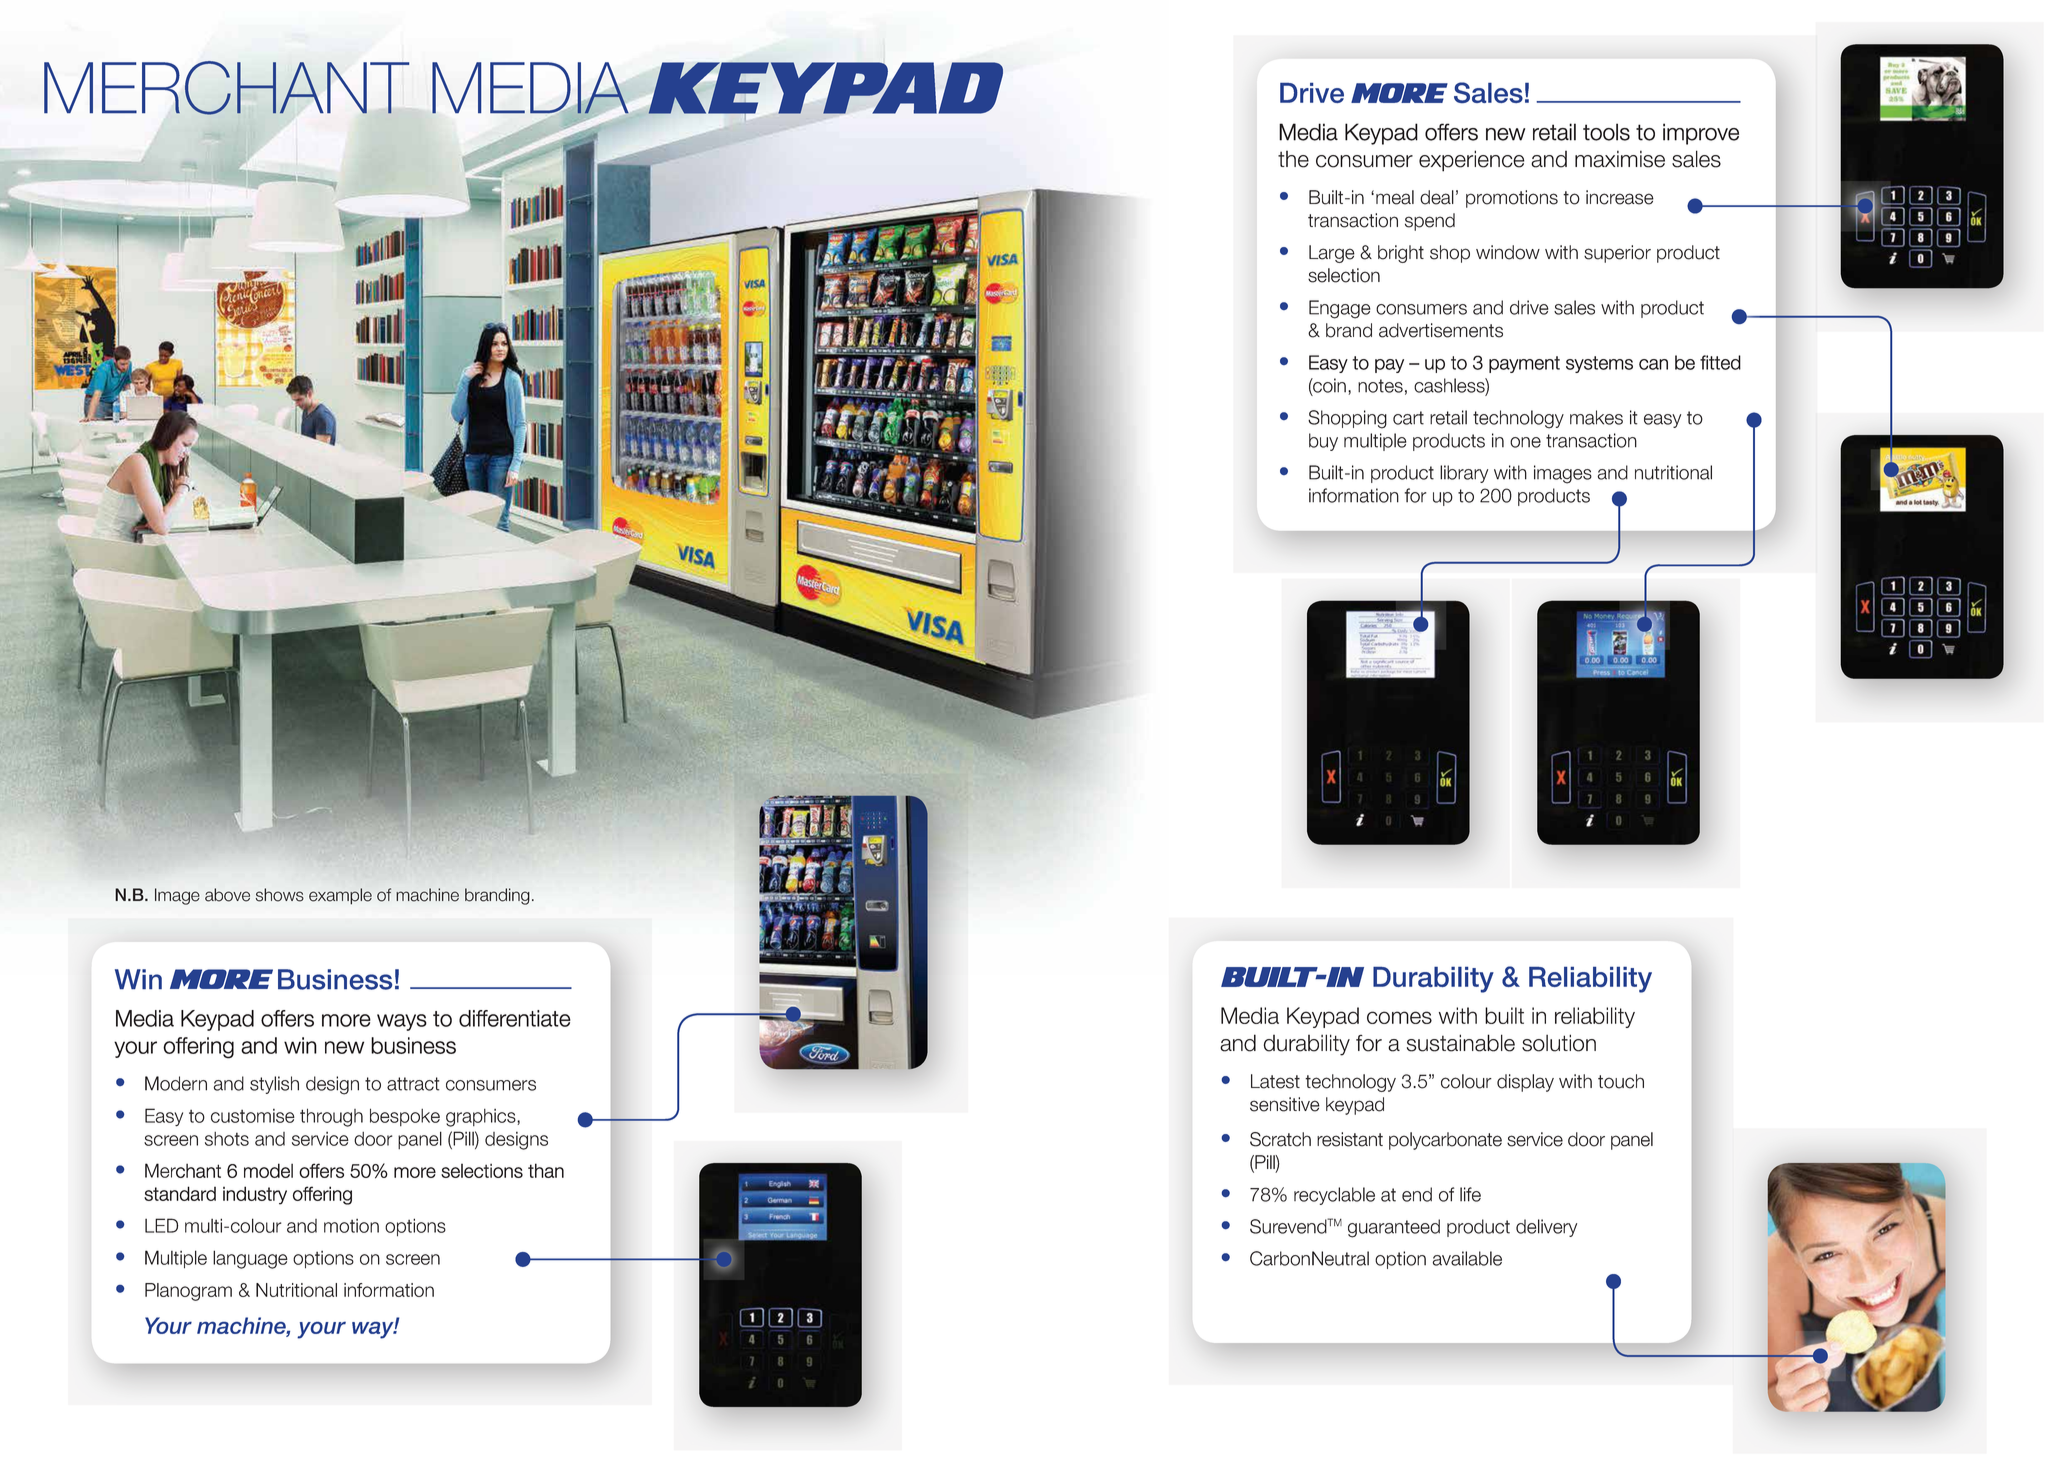  I want to click on the, so click(1293, 159).
